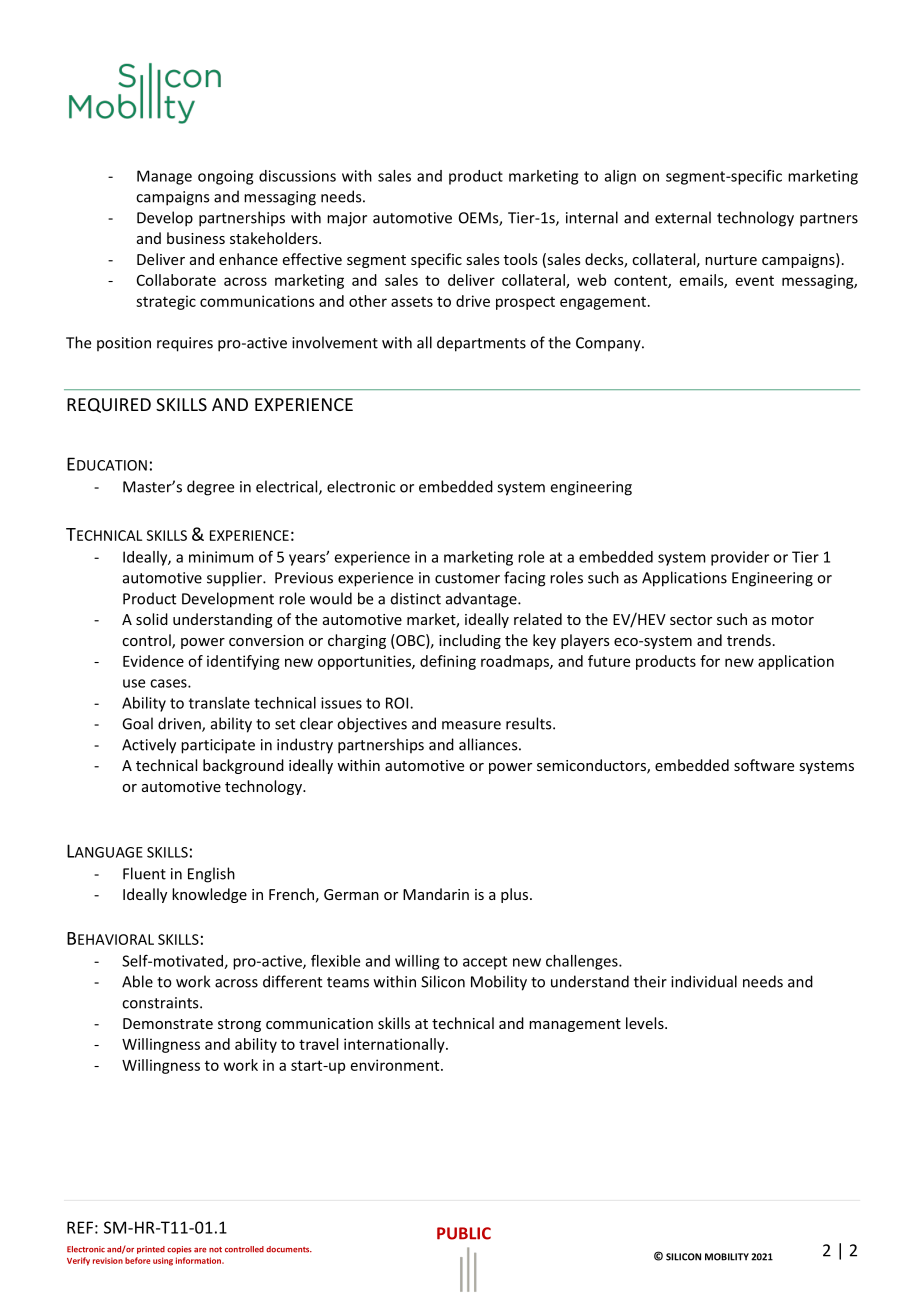 This page has width=924, height=1308. What do you see at coordinates (196, 238) in the page?
I see `business` at bounding box center [196, 238].
